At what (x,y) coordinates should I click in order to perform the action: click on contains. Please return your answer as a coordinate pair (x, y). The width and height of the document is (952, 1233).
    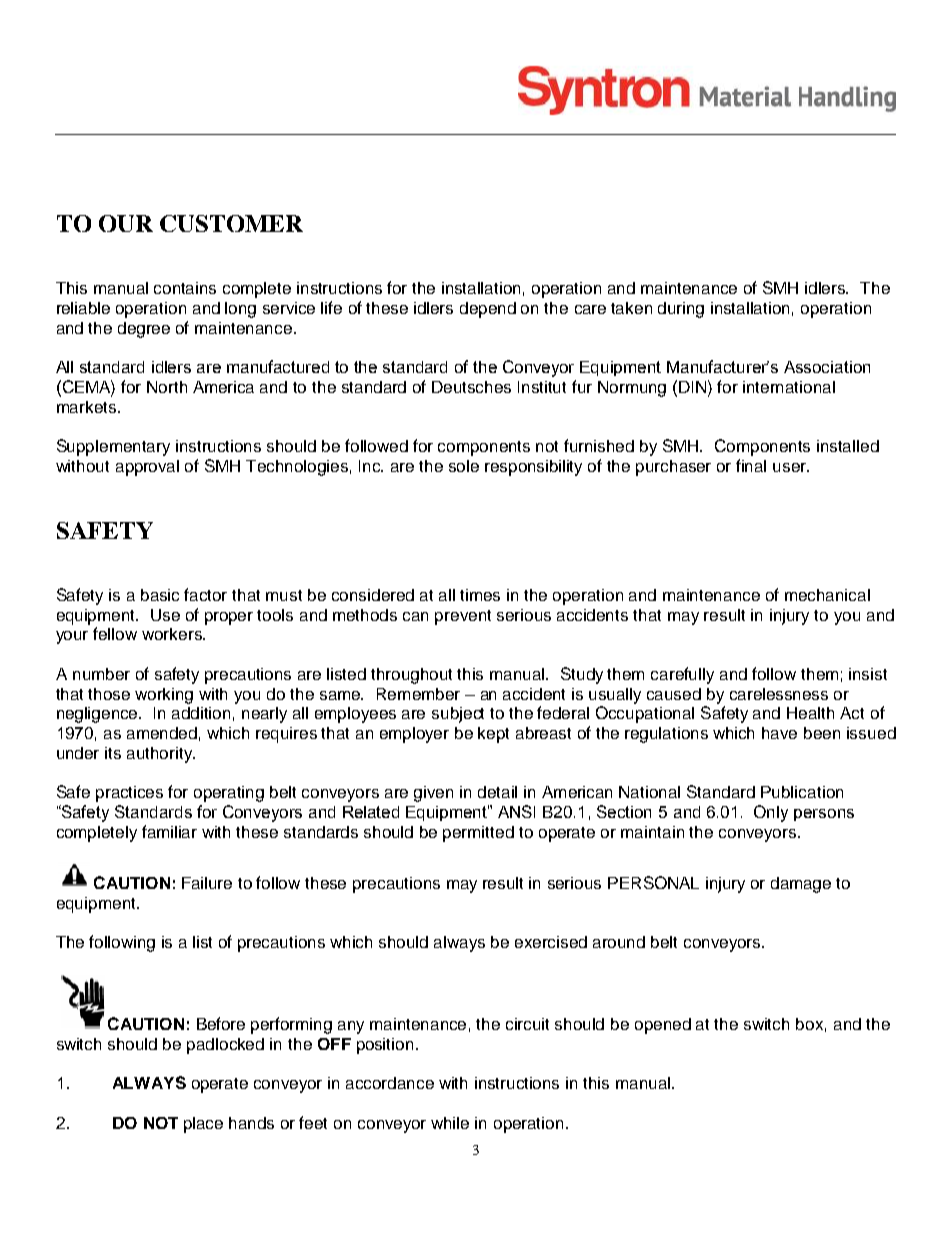
    Looking at the image, I should click on (185, 288).
